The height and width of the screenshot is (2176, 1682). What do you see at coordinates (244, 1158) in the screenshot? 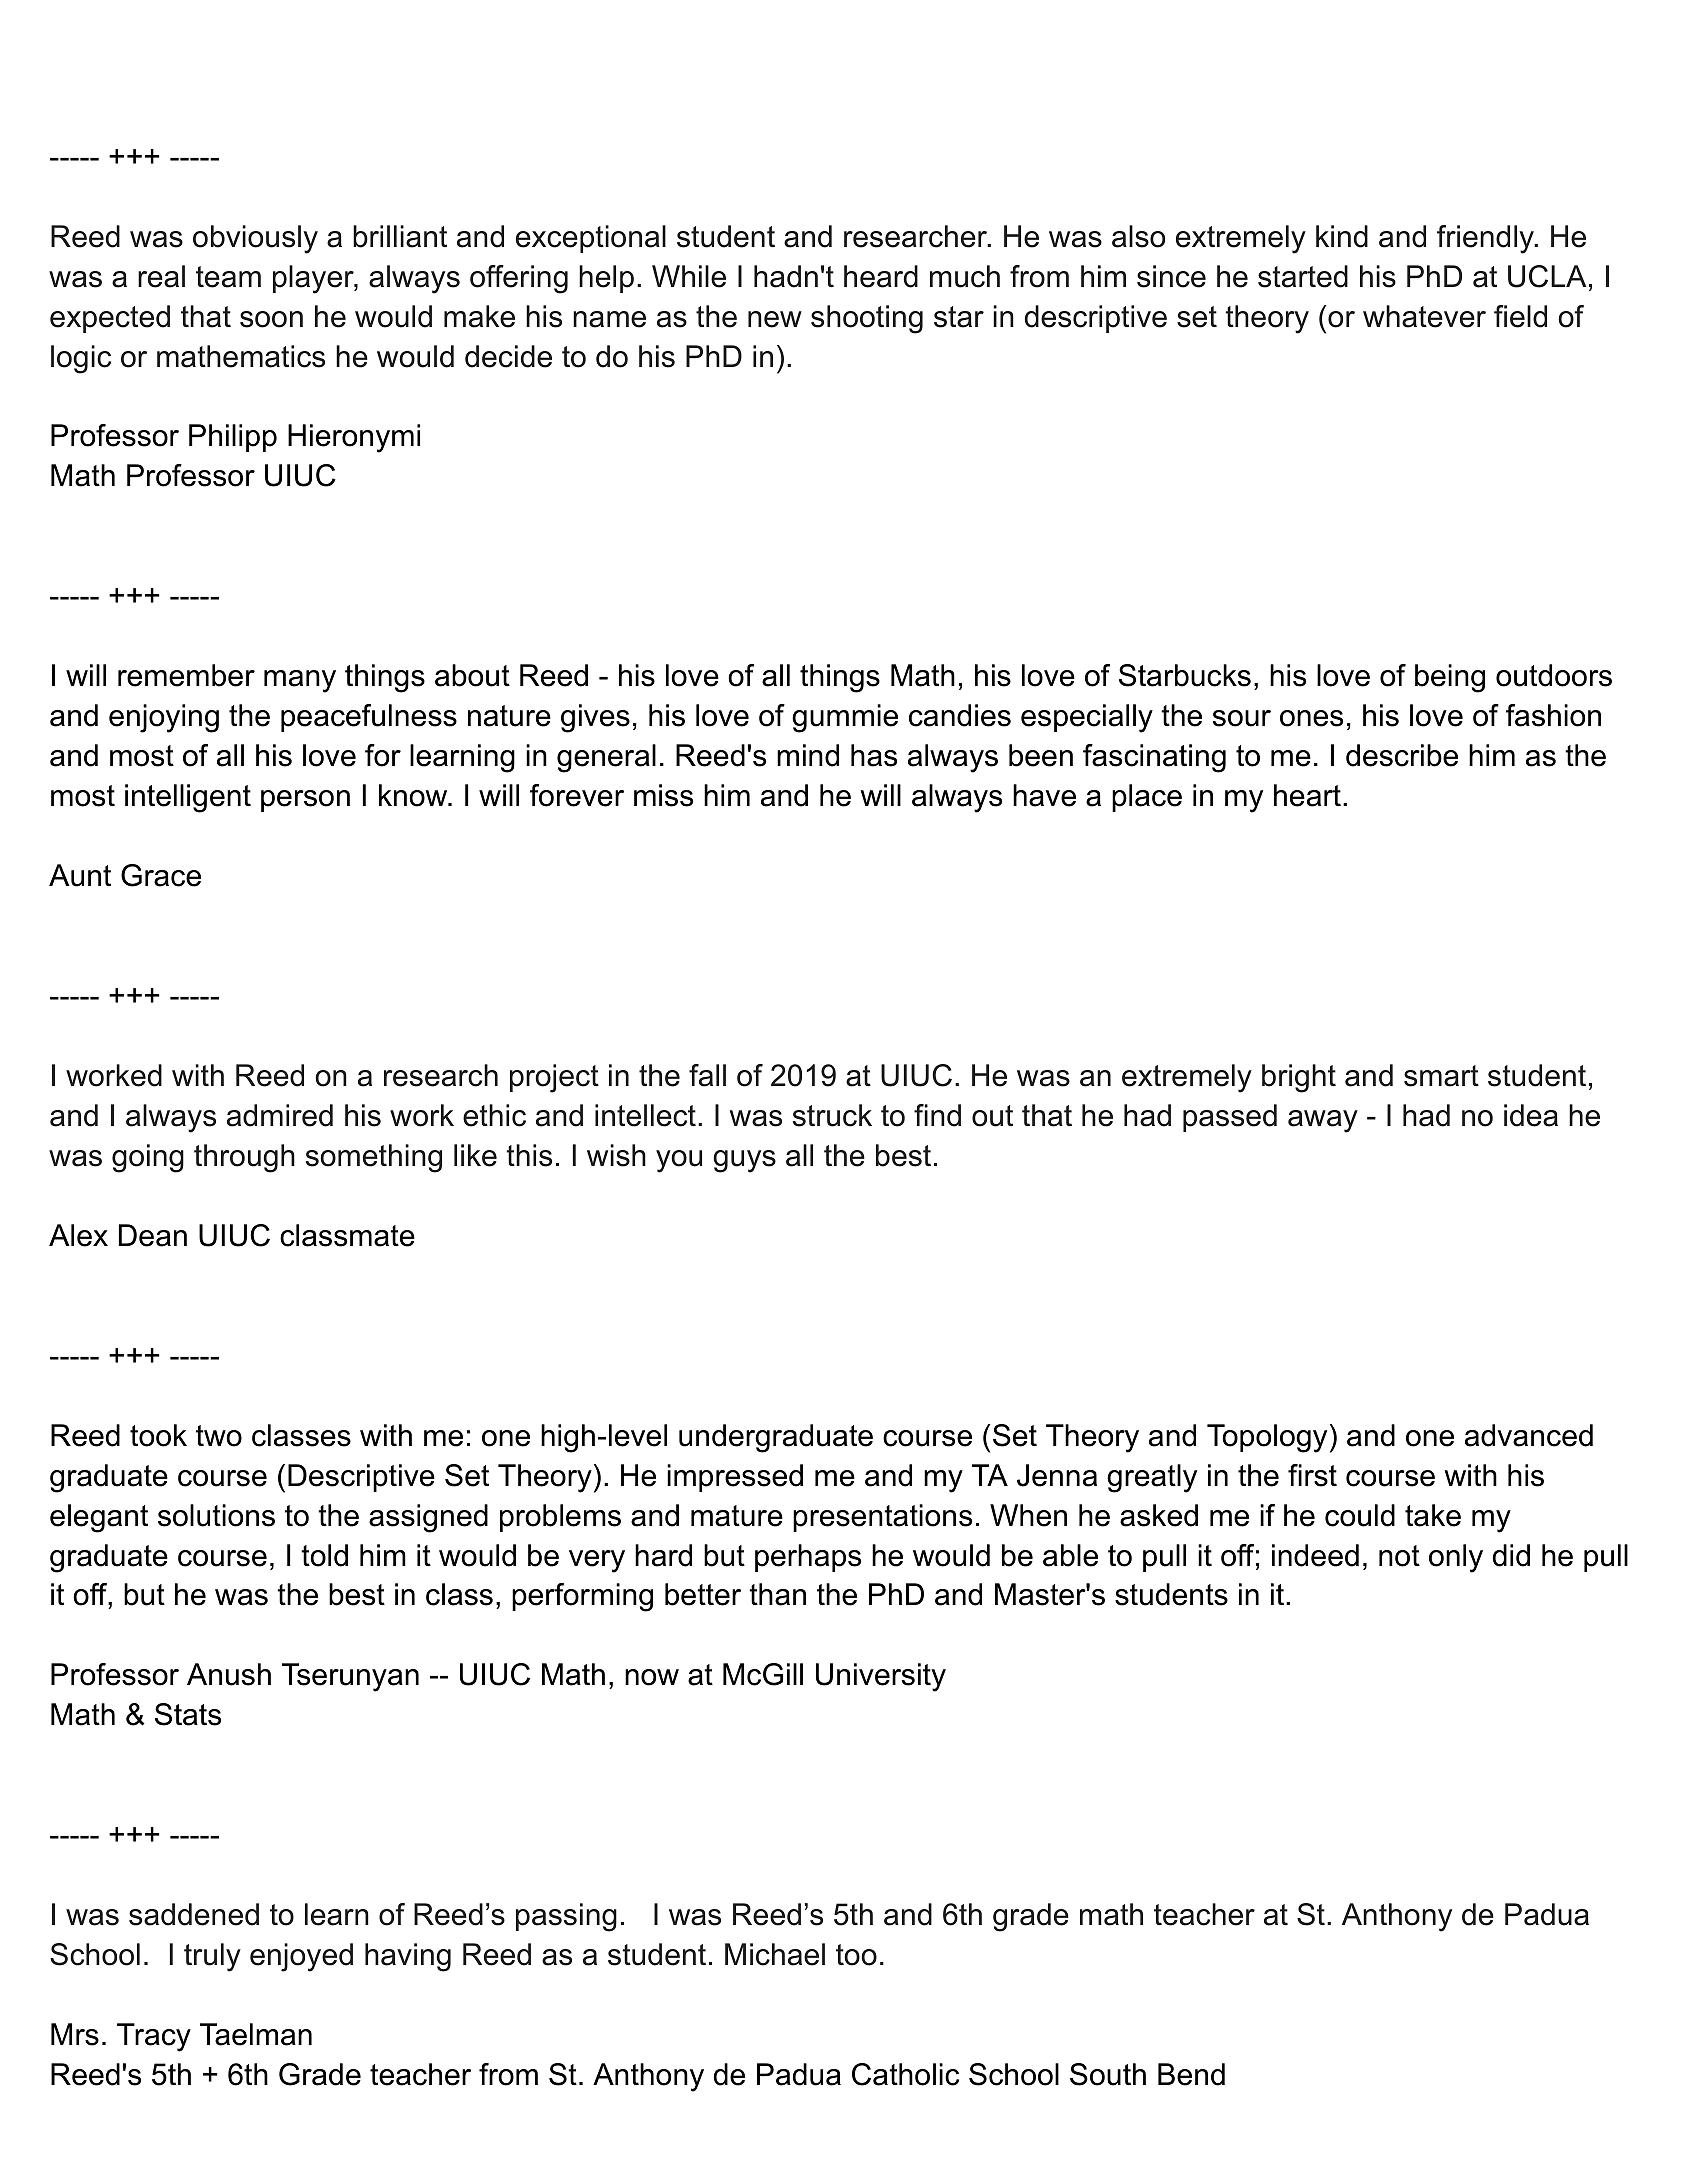
I see `through` at bounding box center [244, 1158].
